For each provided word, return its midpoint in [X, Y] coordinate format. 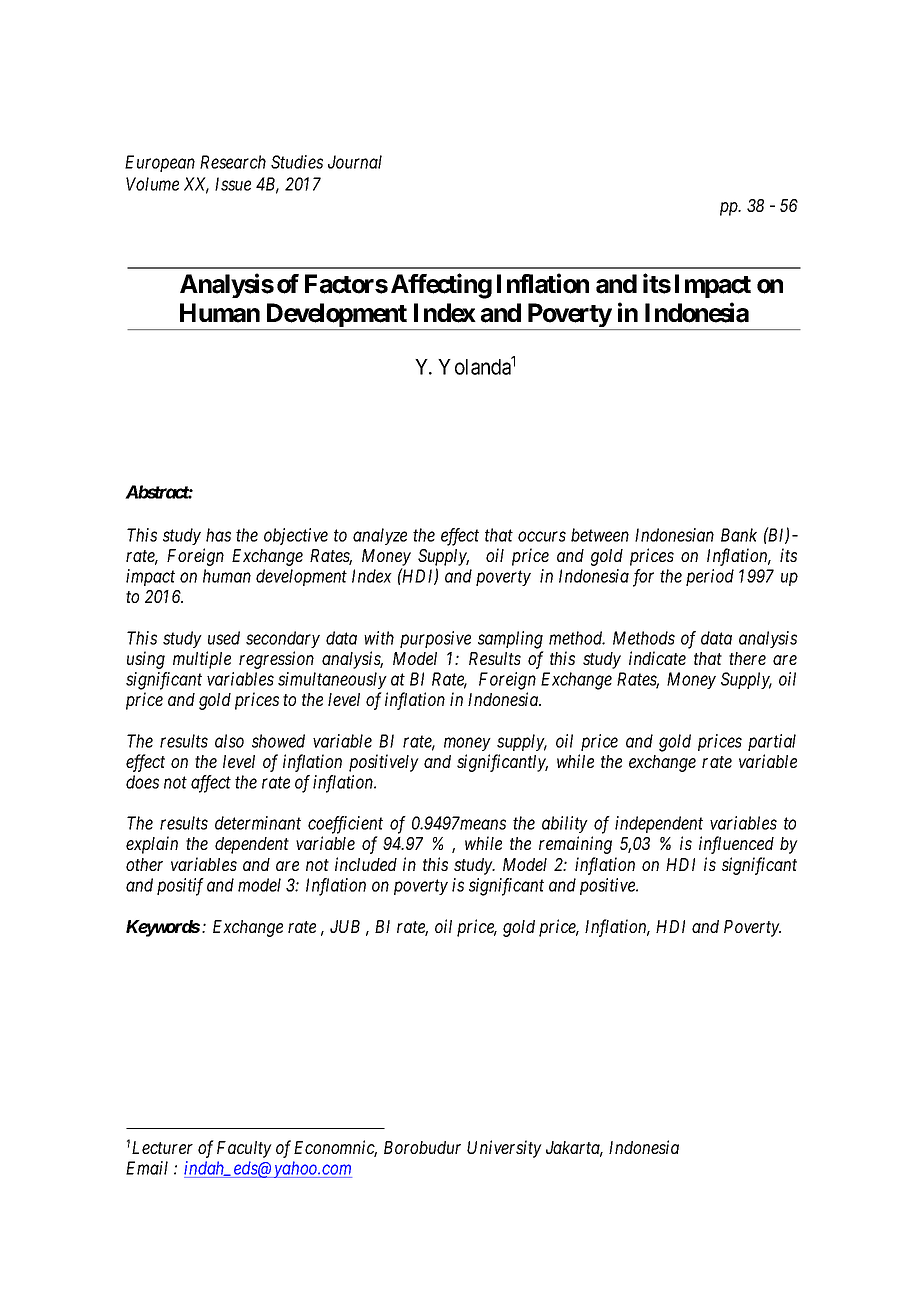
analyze [380, 536]
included [366, 864]
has [218, 535]
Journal [355, 162]
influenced [736, 845]
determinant [258, 823]
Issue [233, 184]
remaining [575, 845]
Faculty [244, 1149]
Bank [739, 535]
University [504, 1149]
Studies [297, 162]
